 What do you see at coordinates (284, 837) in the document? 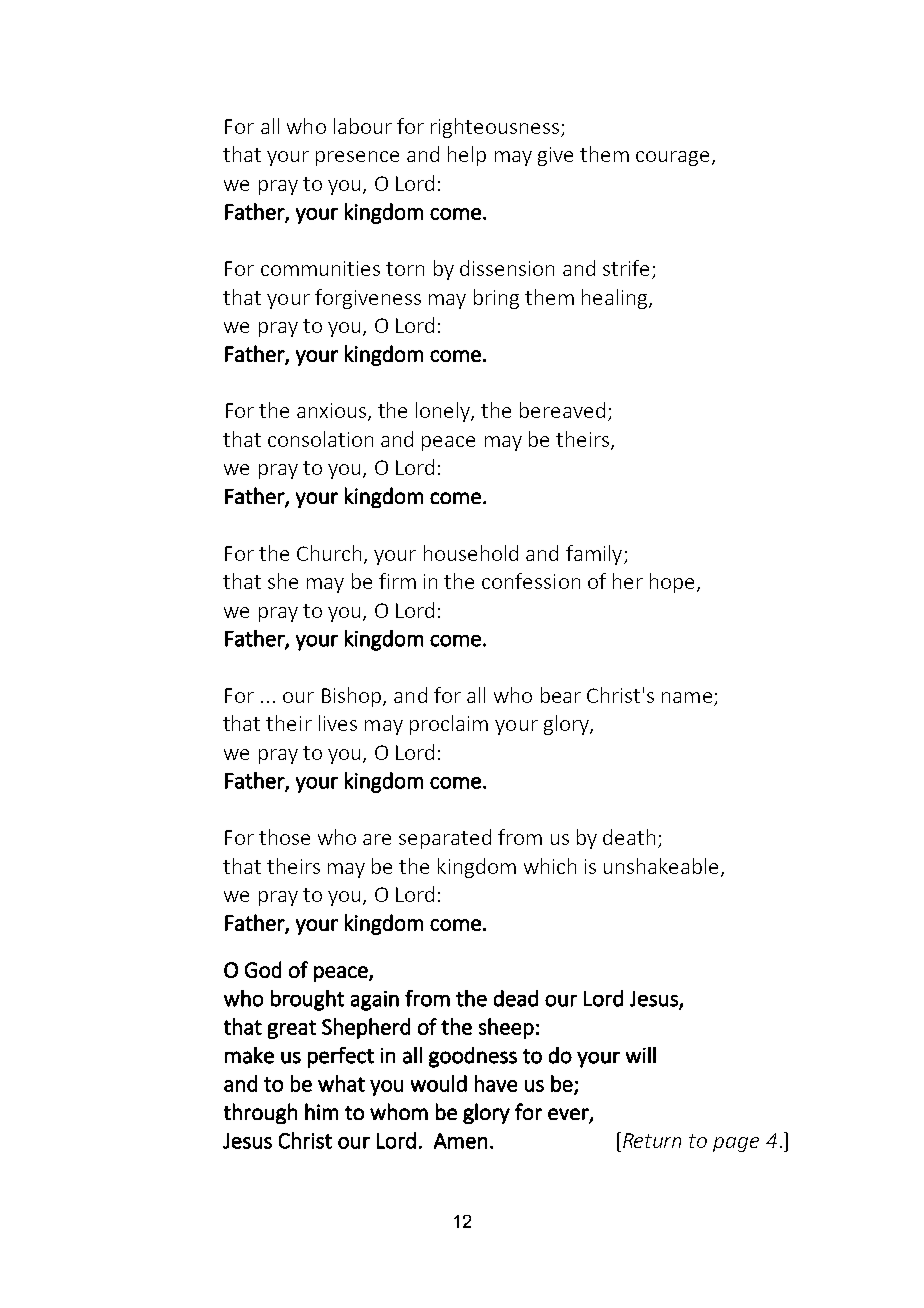
I see `those` at bounding box center [284, 837].
